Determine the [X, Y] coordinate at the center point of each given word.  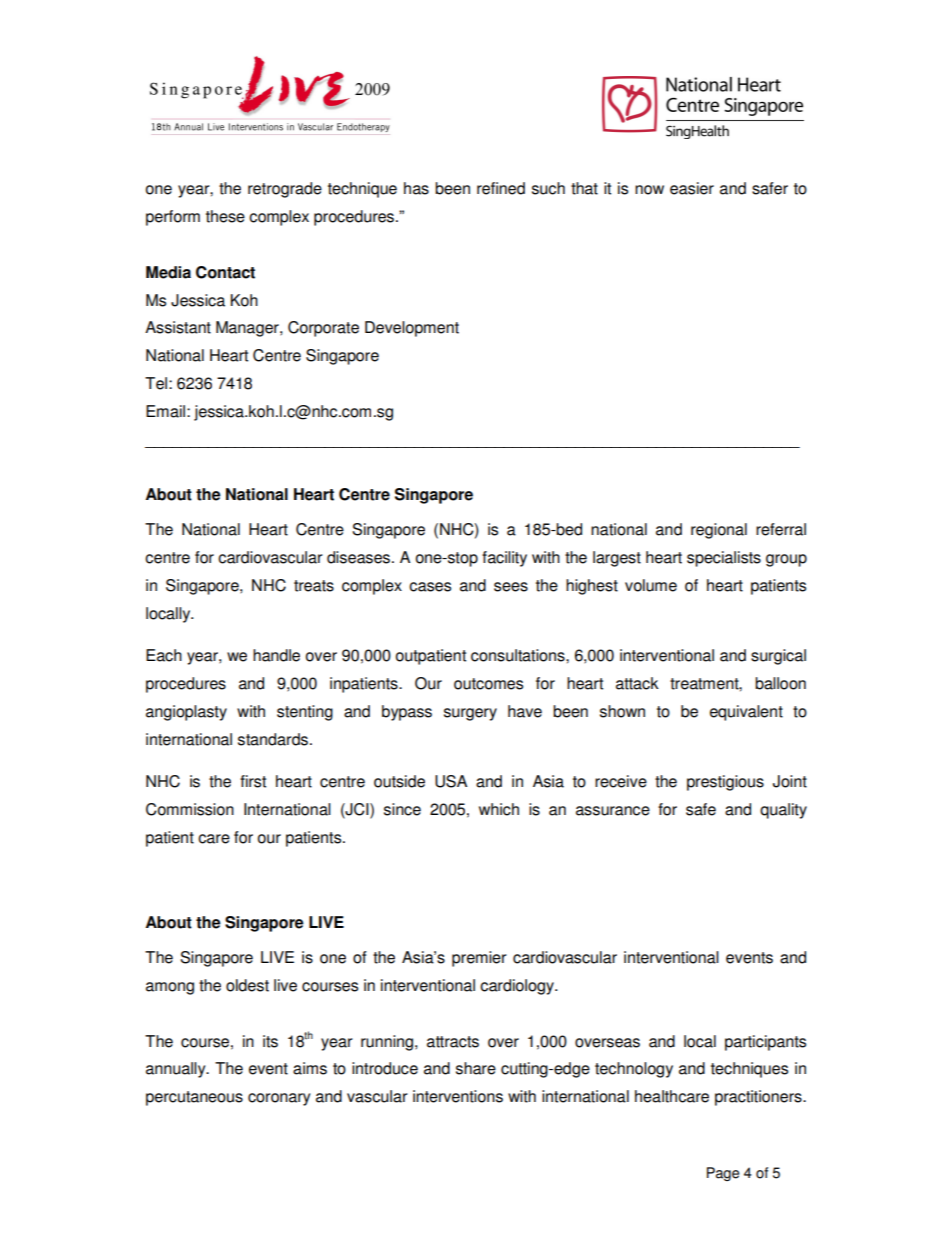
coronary [279, 1099]
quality [783, 811]
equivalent [746, 713]
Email [165, 411]
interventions [458, 1096]
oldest [247, 985]
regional [719, 531]
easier [692, 188]
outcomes [488, 684]
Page [723, 1174]
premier [479, 959]
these [225, 216]
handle [276, 655]
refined [501, 188]
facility [504, 559]
